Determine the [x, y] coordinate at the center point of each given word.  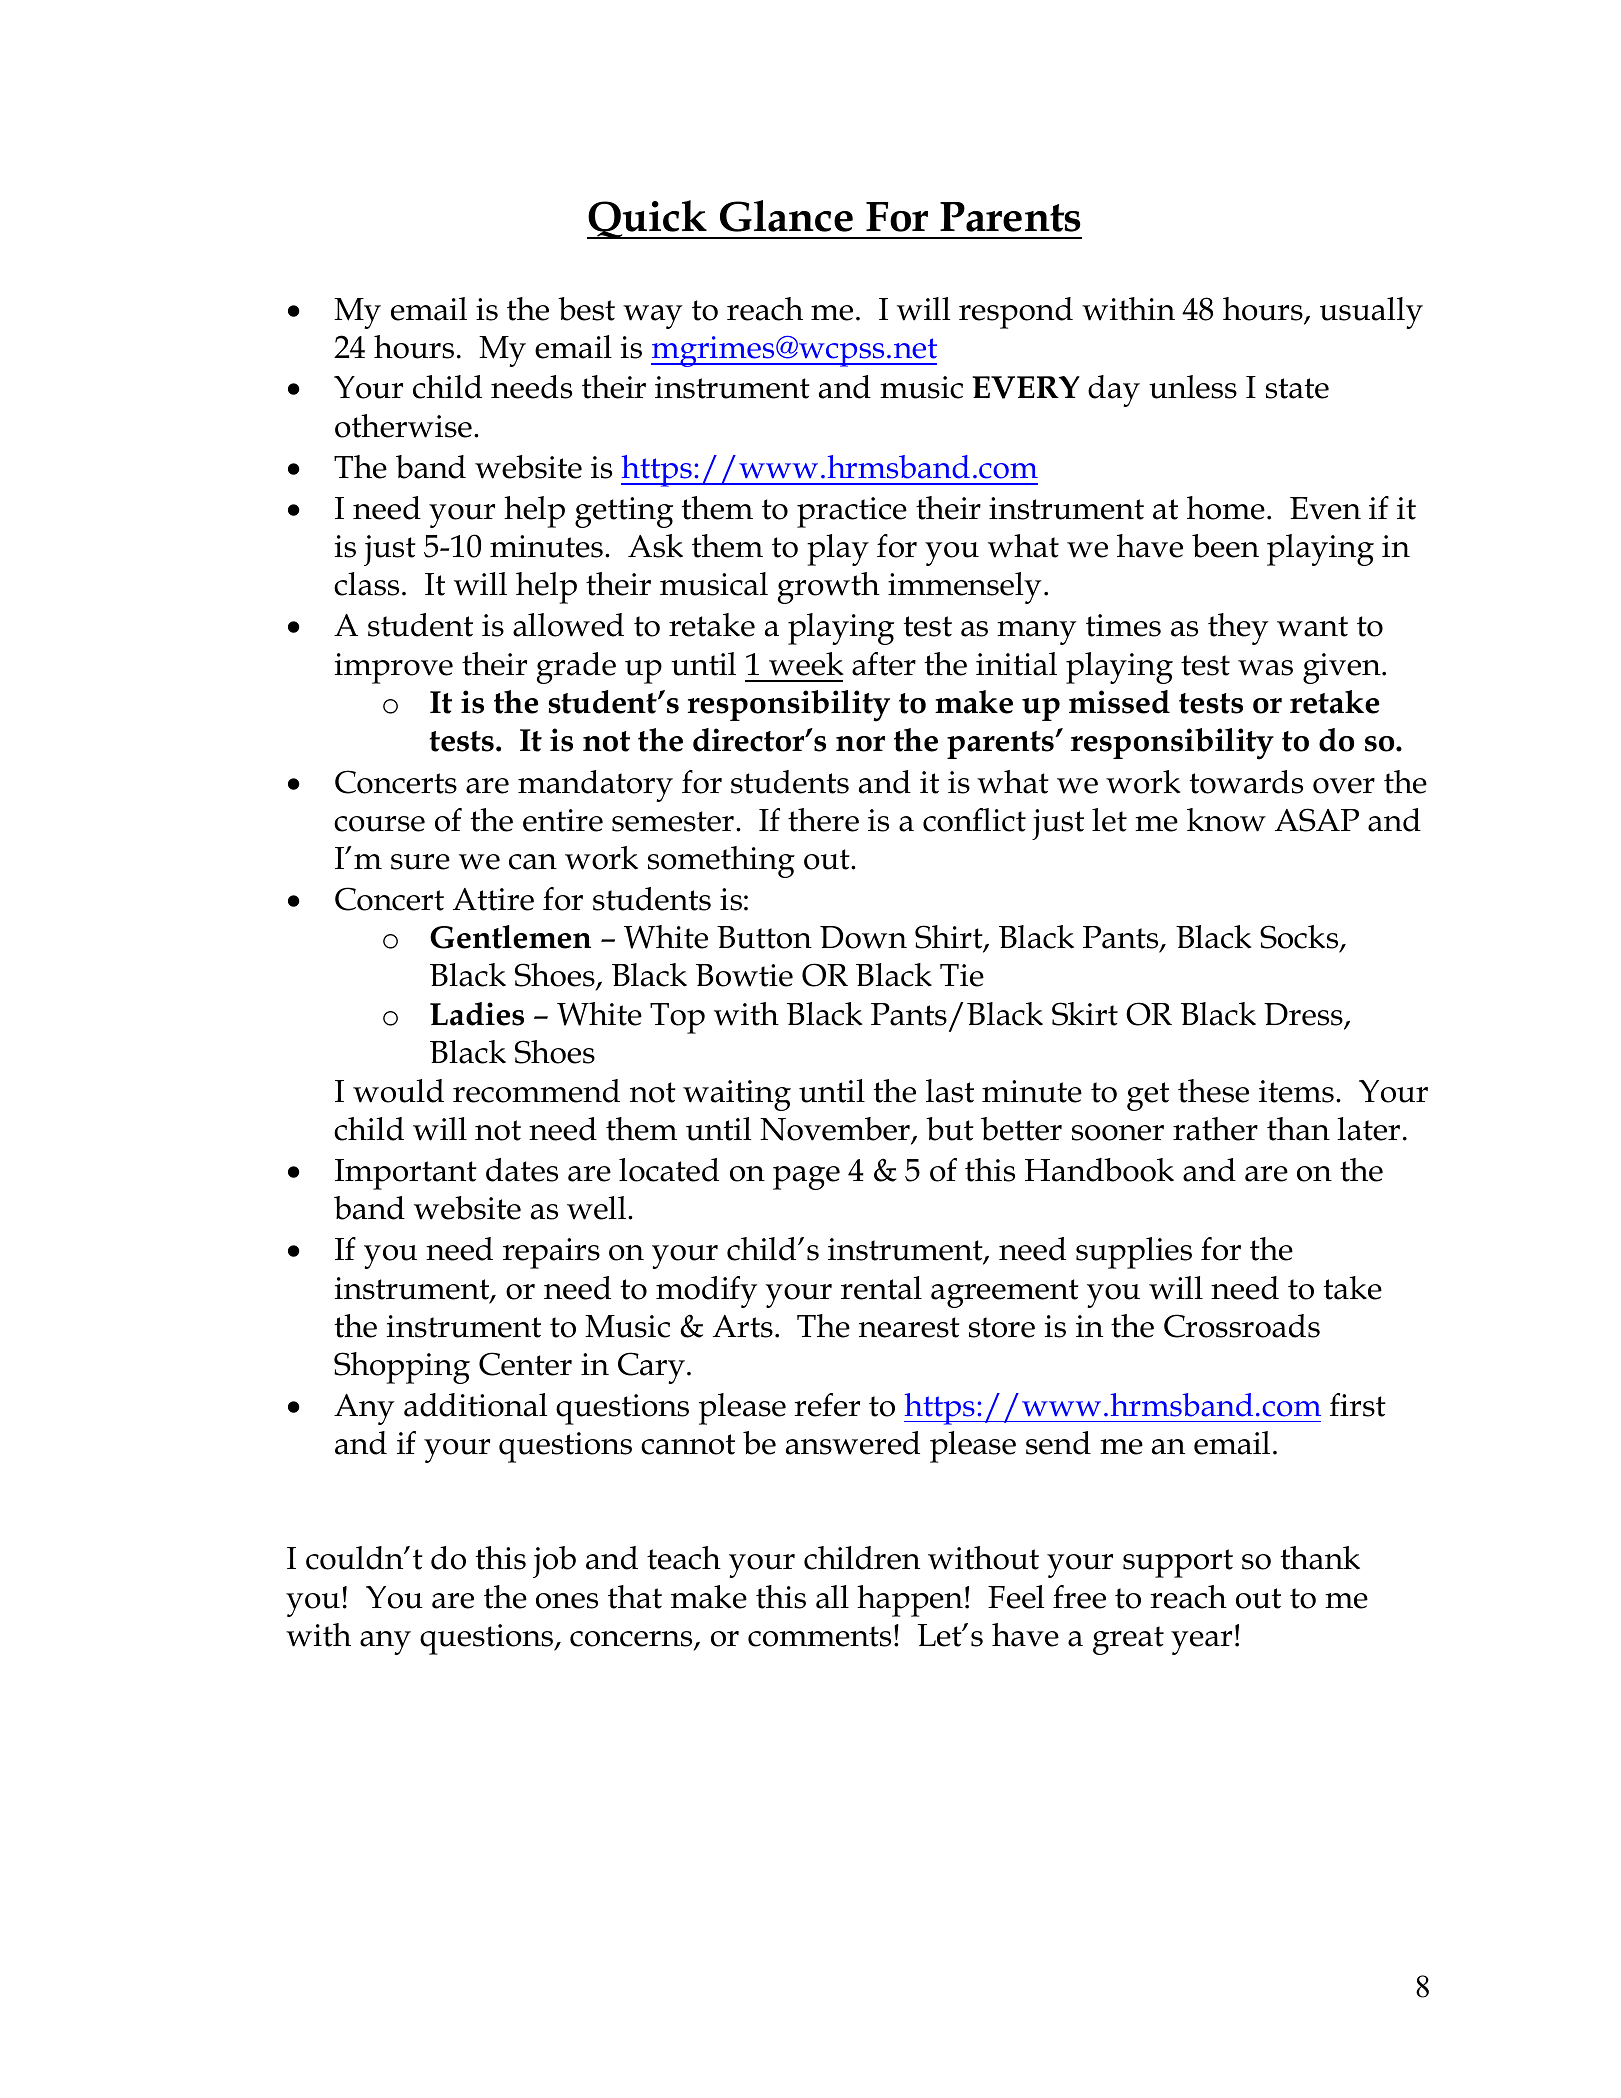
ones [567, 1601]
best [586, 309]
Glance [786, 216]
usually [1371, 313]
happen [910, 1601]
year [1201, 1643]
